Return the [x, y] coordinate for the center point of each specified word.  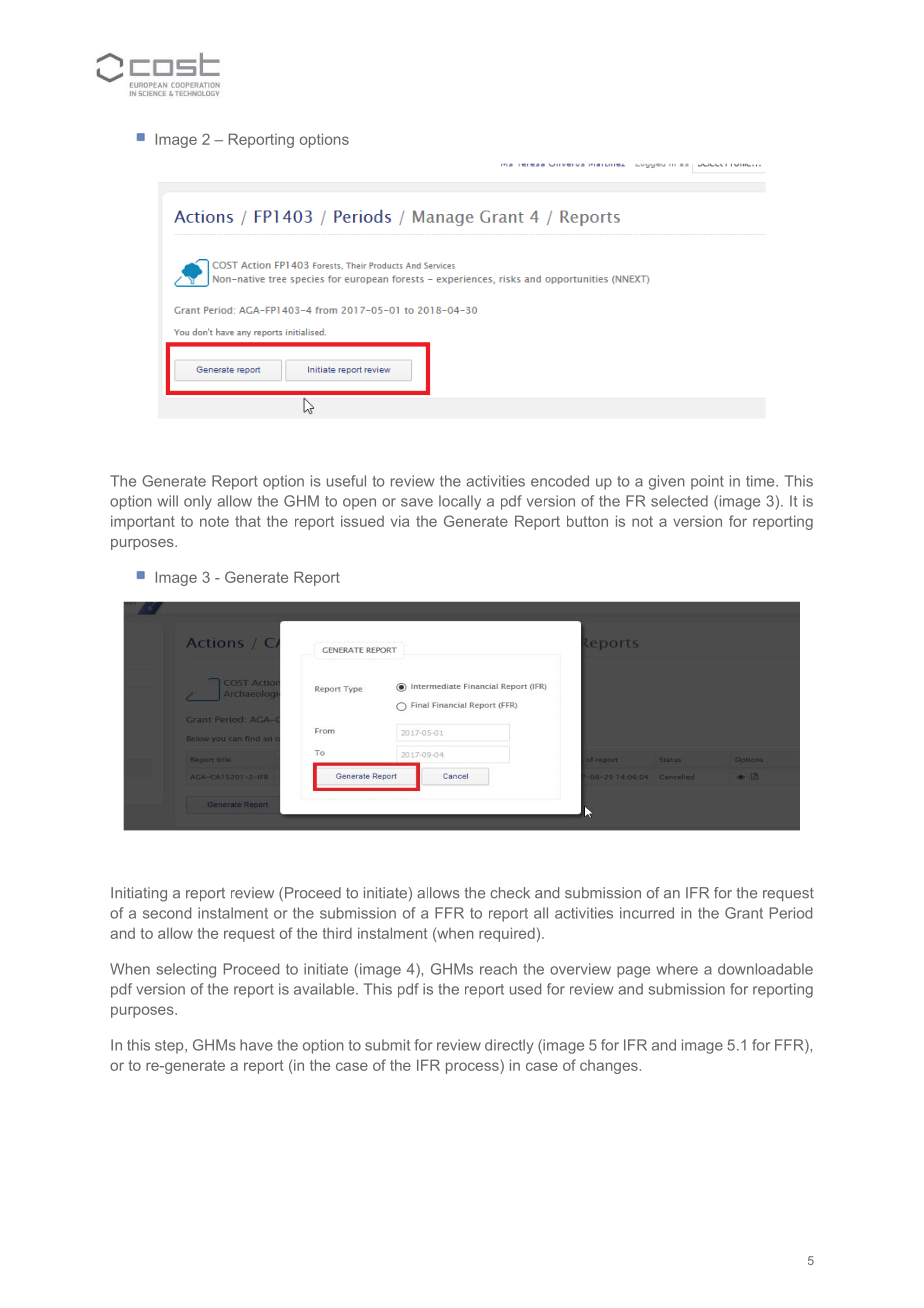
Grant [744, 913]
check [510, 893]
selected [679, 501]
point [707, 482]
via [400, 521]
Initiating [139, 894]
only [198, 502]
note [214, 521]
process [473, 1068]
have [256, 1045]
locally [460, 502]
